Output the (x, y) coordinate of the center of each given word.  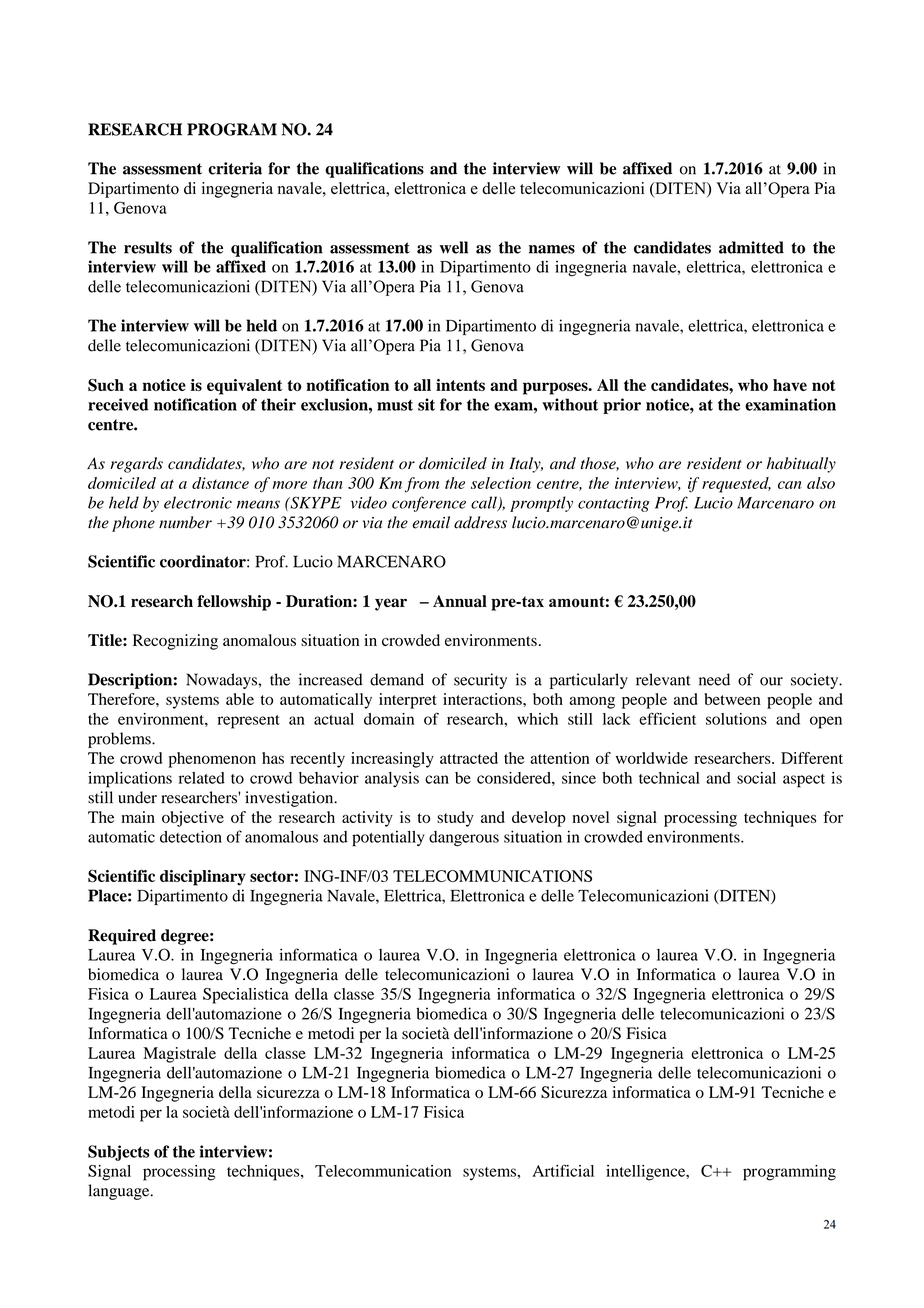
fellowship (234, 603)
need (714, 679)
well (454, 247)
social (756, 778)
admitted (751, 247)
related (202, 778)
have (790, 385)
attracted (469, 758)
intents (460, 385)
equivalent (244, 387)
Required (122, 937)
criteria (235, 168)
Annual (460, 601)
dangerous (464, 839)
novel (590, 817)
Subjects (118, 1153)
